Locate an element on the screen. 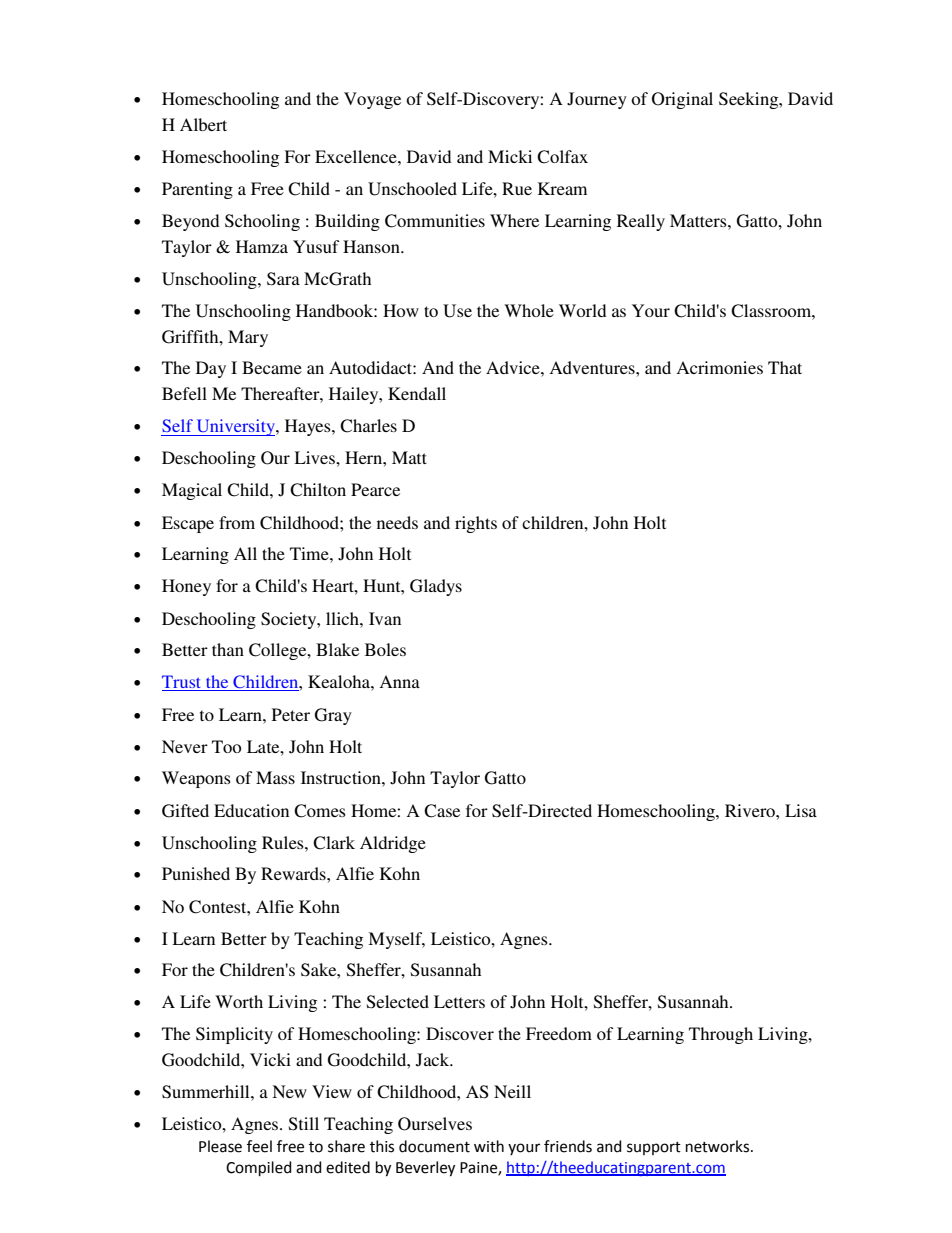 The height and width of the screenshot is (1233, 952). Gladys is located at coordinates (436, 587).
